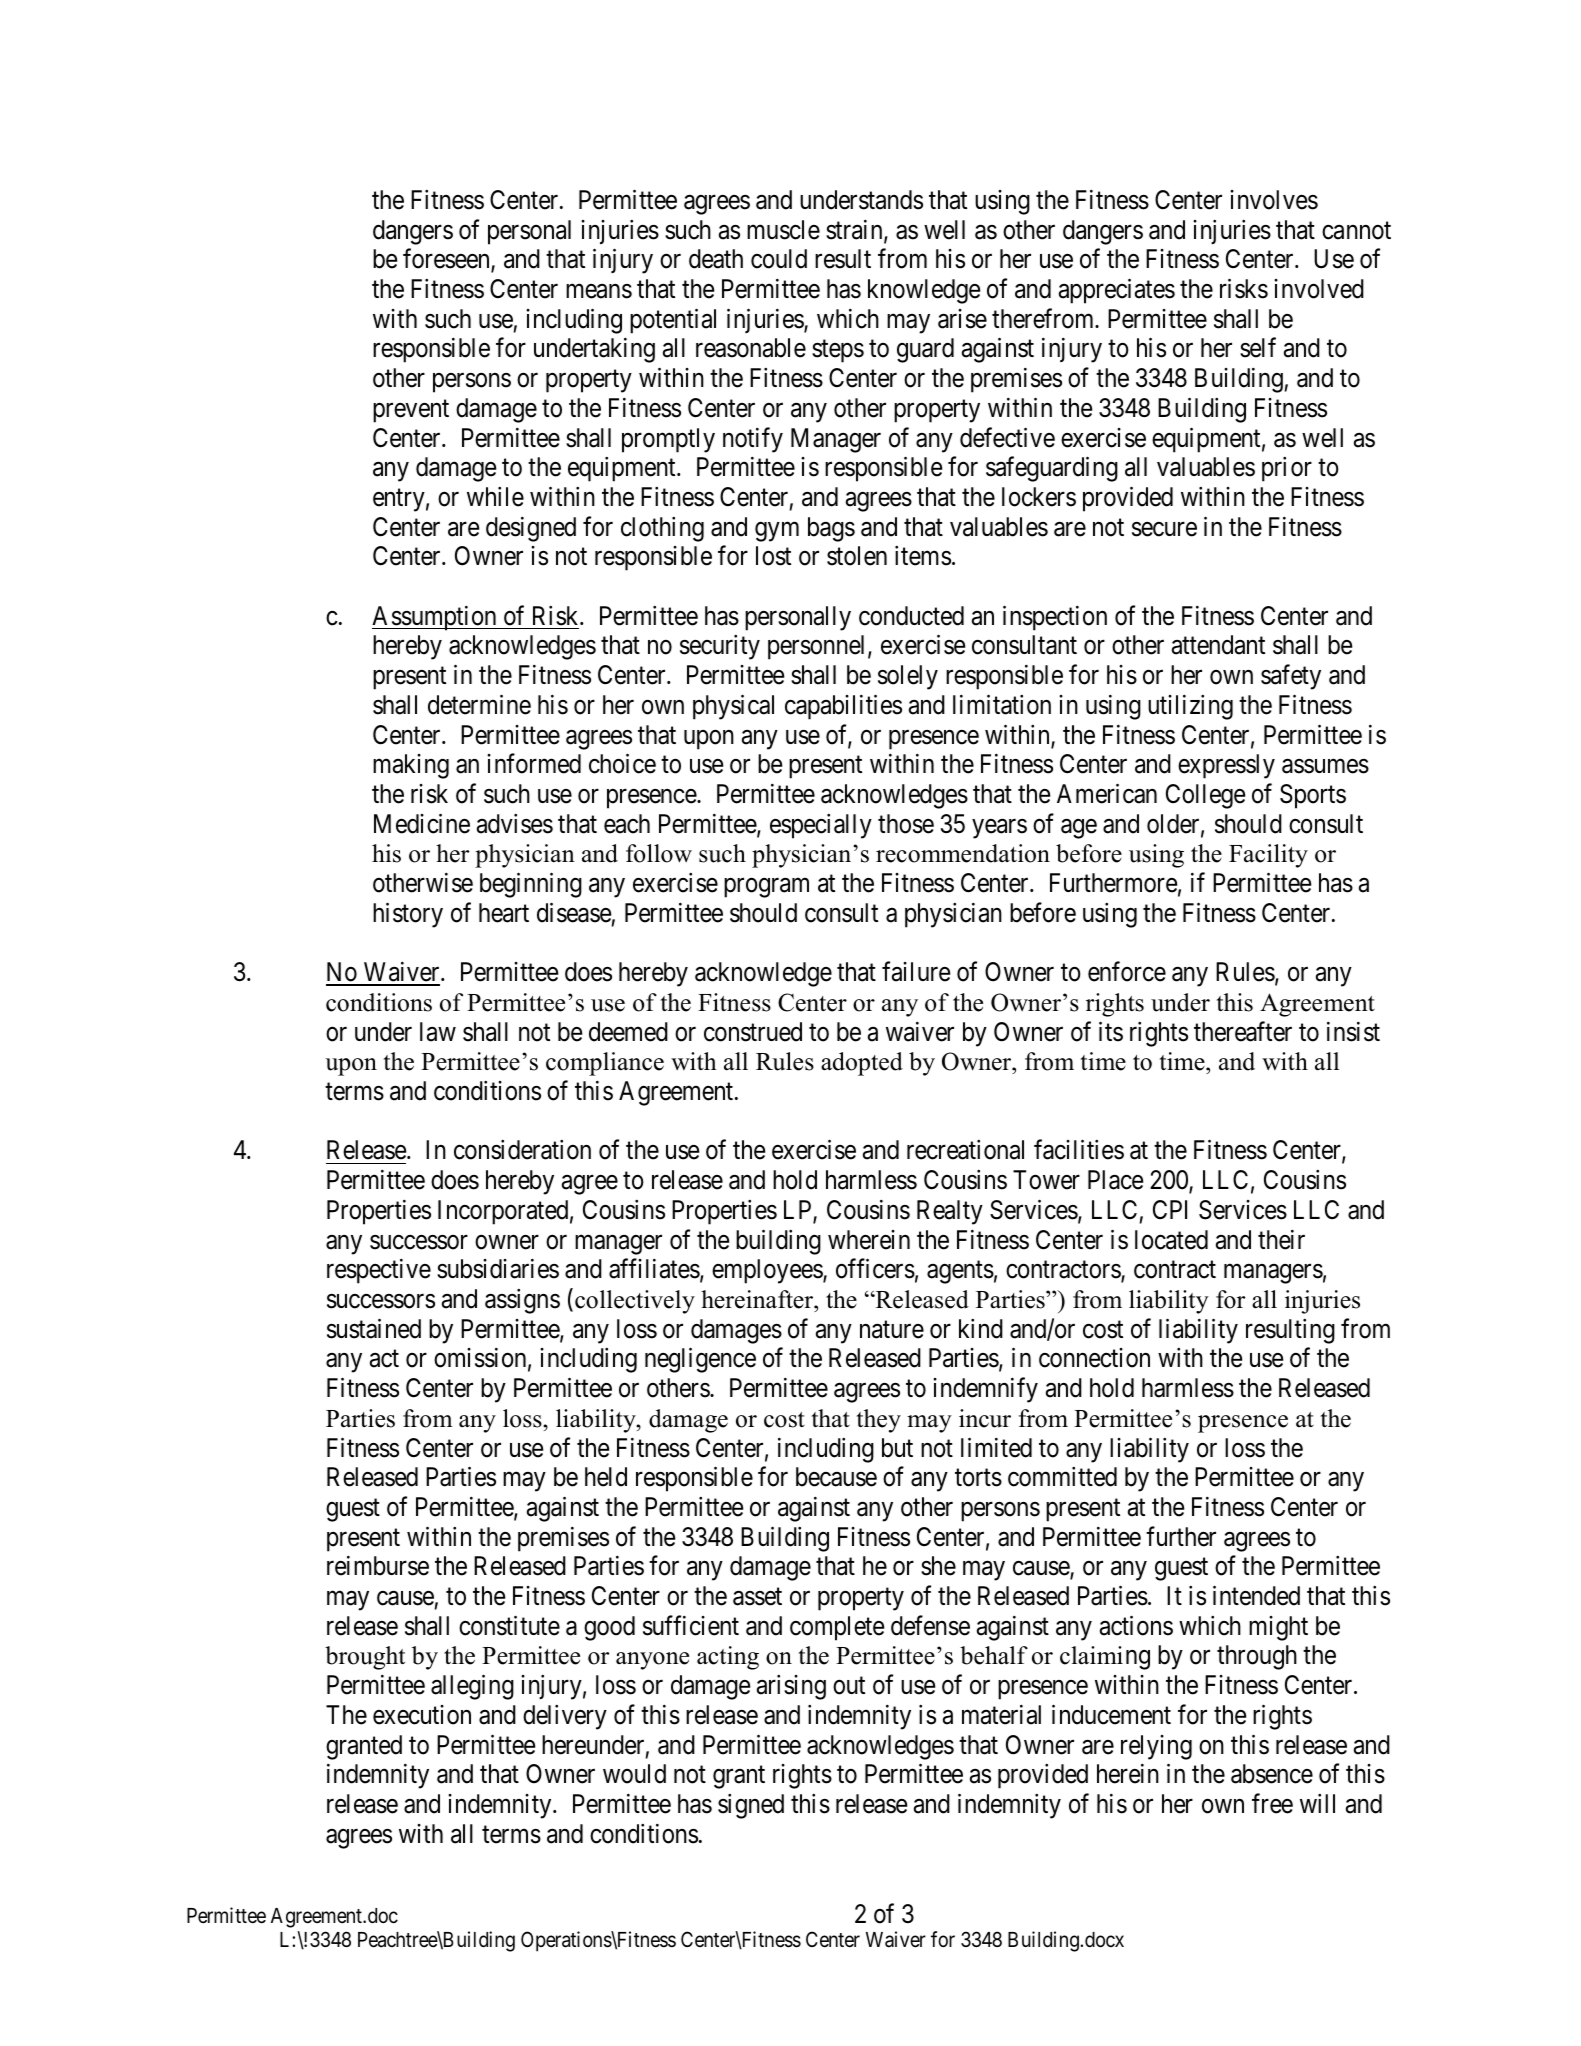 Image resolution: width=1581 pixels, height=2046 pixels. I want to click on connection, so click(1094, 1358).
